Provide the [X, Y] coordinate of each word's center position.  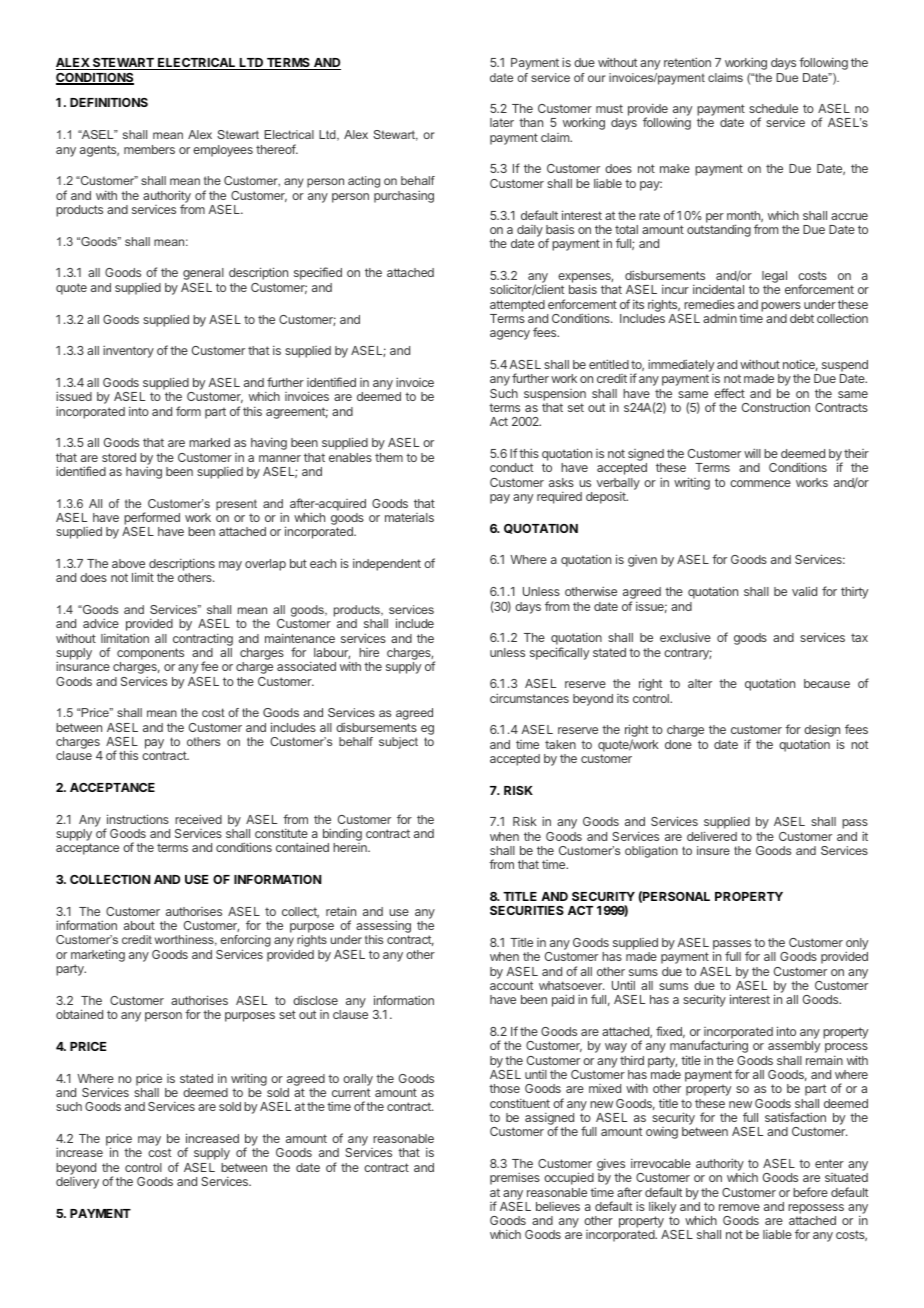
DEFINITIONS [109, 102]
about [139, 925]
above [128, 563]
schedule [773, 108]
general [203, 274]
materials [409, 517]
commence [760, 483]
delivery [77, 1183]
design [822, 732]
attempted [517, 306]
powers [781, 307]
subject [398, 743]
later [502, 122]
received [198, 819]
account [511, 985]
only [856, 945]
